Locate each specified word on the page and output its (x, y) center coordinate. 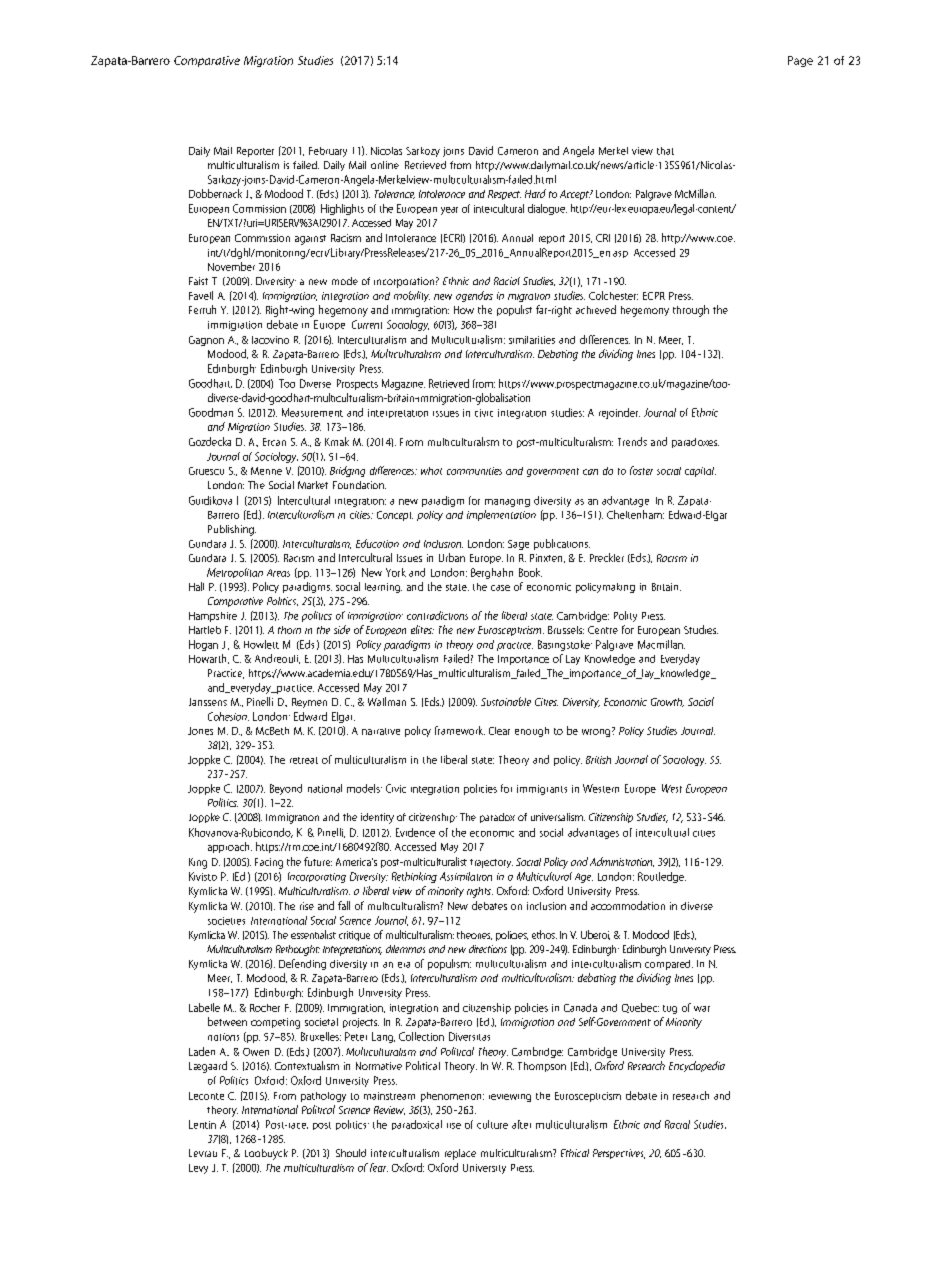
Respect (504, 195)
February (328, 152)
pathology (323, 1097)
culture (492, 1124)
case (500, 588)
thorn (289, 630)
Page (800, 61)
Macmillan (661, 644)
